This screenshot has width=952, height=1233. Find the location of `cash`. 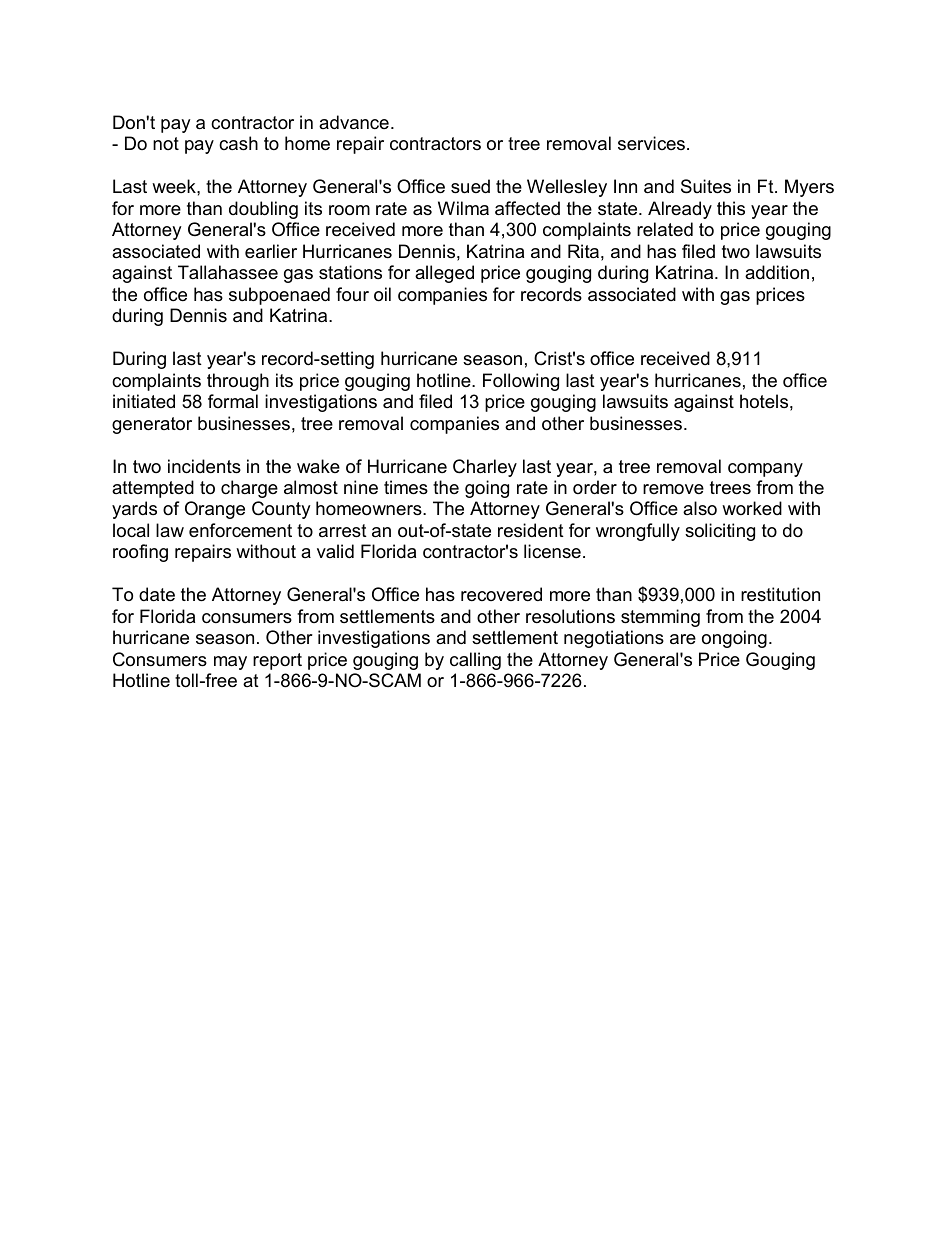

cash is located at coordinates (238, 143).
